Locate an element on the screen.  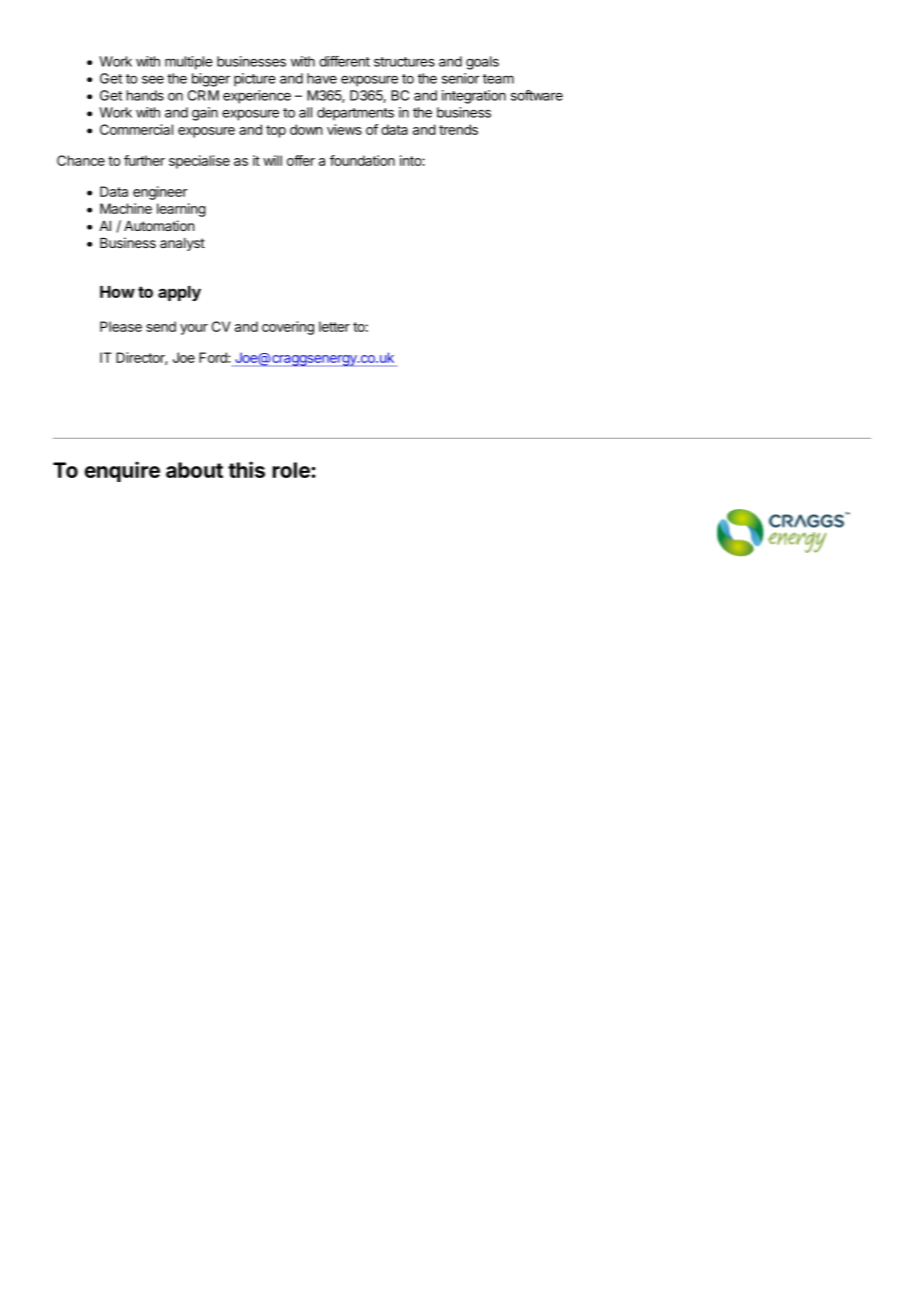
enquire is located at coordinates (122, 471).
